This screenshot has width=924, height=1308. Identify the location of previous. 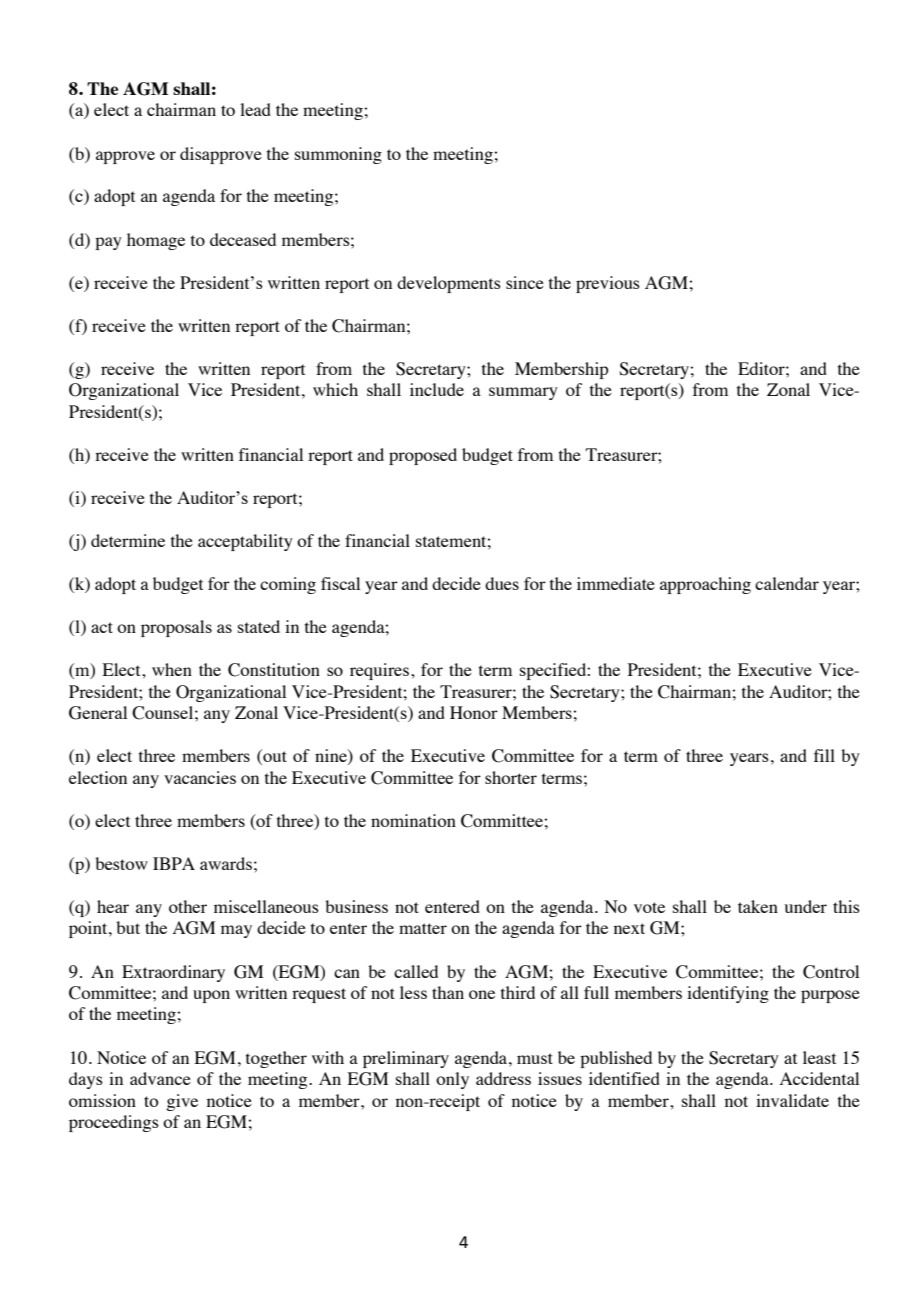
(608, 284).
